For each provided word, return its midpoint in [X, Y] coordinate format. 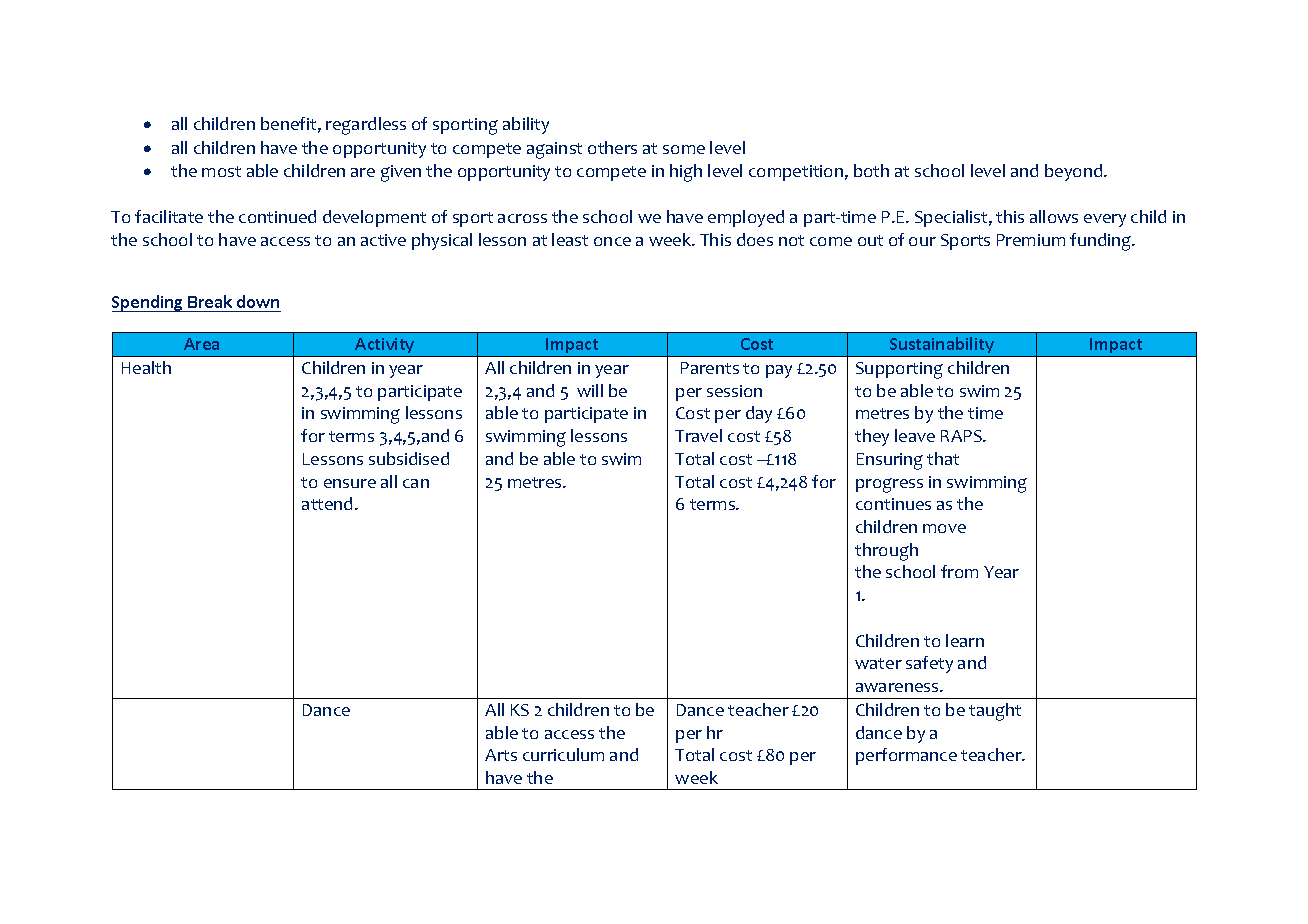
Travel [698, 435]
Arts [501, 755]
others [612, 147]
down [258, 301]
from [959, 571]
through [886, 552]
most [221, 171]
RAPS [962, 436]
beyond [1075, 172]
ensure [350, 483]
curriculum [563, 754]
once [612, 241]
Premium [1031, 240]
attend [329, 503]
